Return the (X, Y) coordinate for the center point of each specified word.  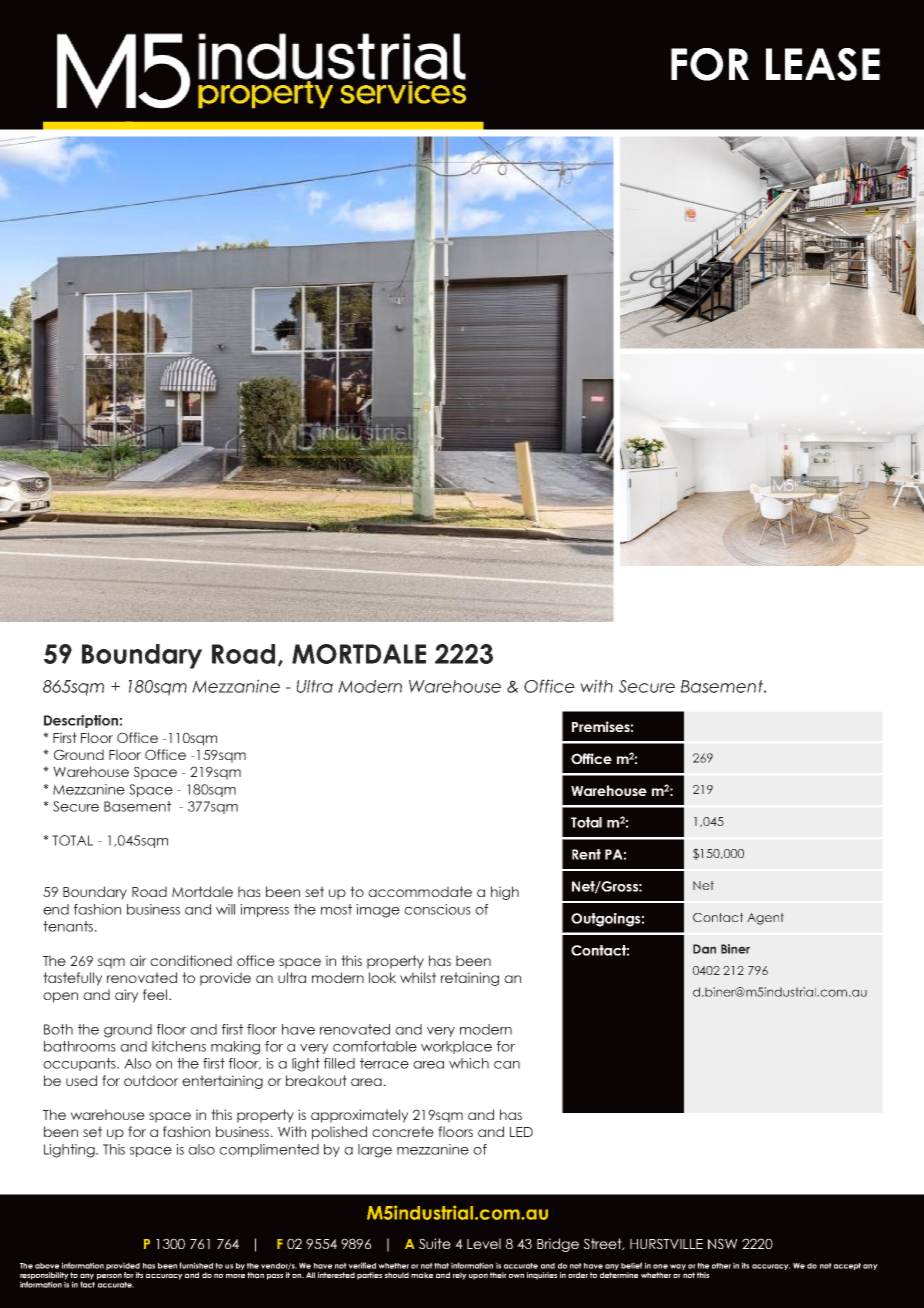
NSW (722, 1243)
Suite (435, 1243)
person (109, 1276)
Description (81, 721)
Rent (586, 854)
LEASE (823, 64)
